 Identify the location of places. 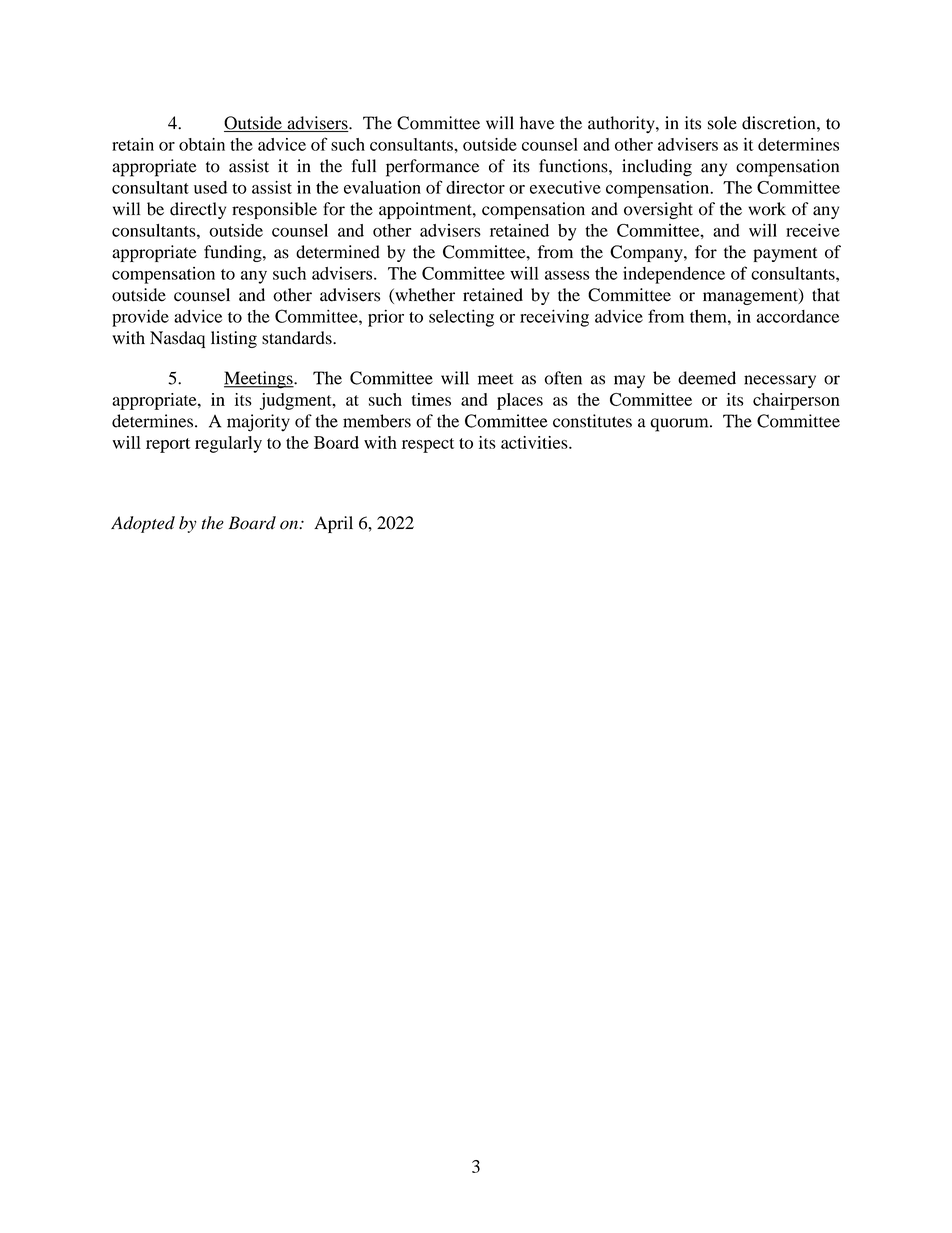
(520, 401).
